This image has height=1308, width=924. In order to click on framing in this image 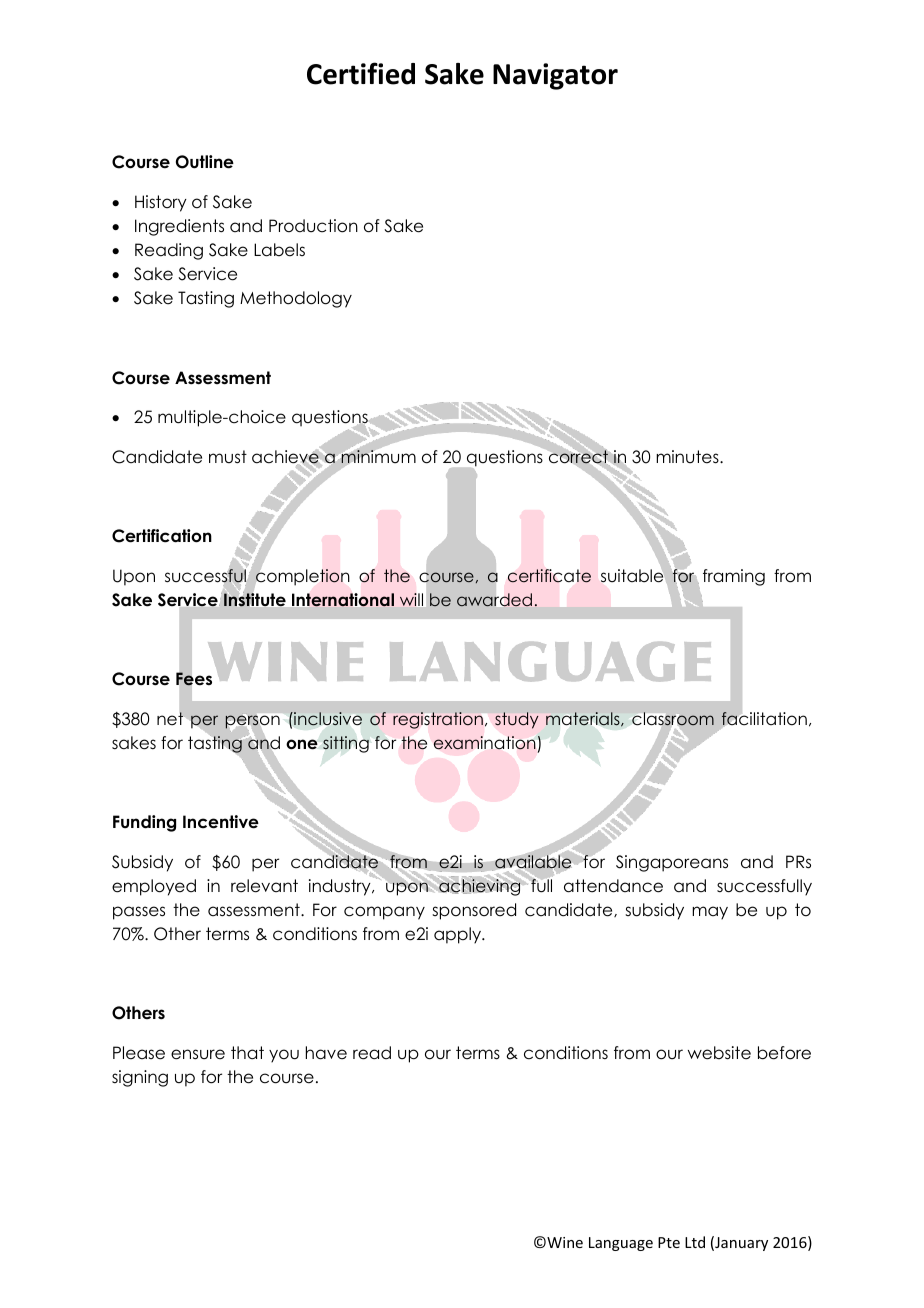, I will do `click(734, 577)`.
